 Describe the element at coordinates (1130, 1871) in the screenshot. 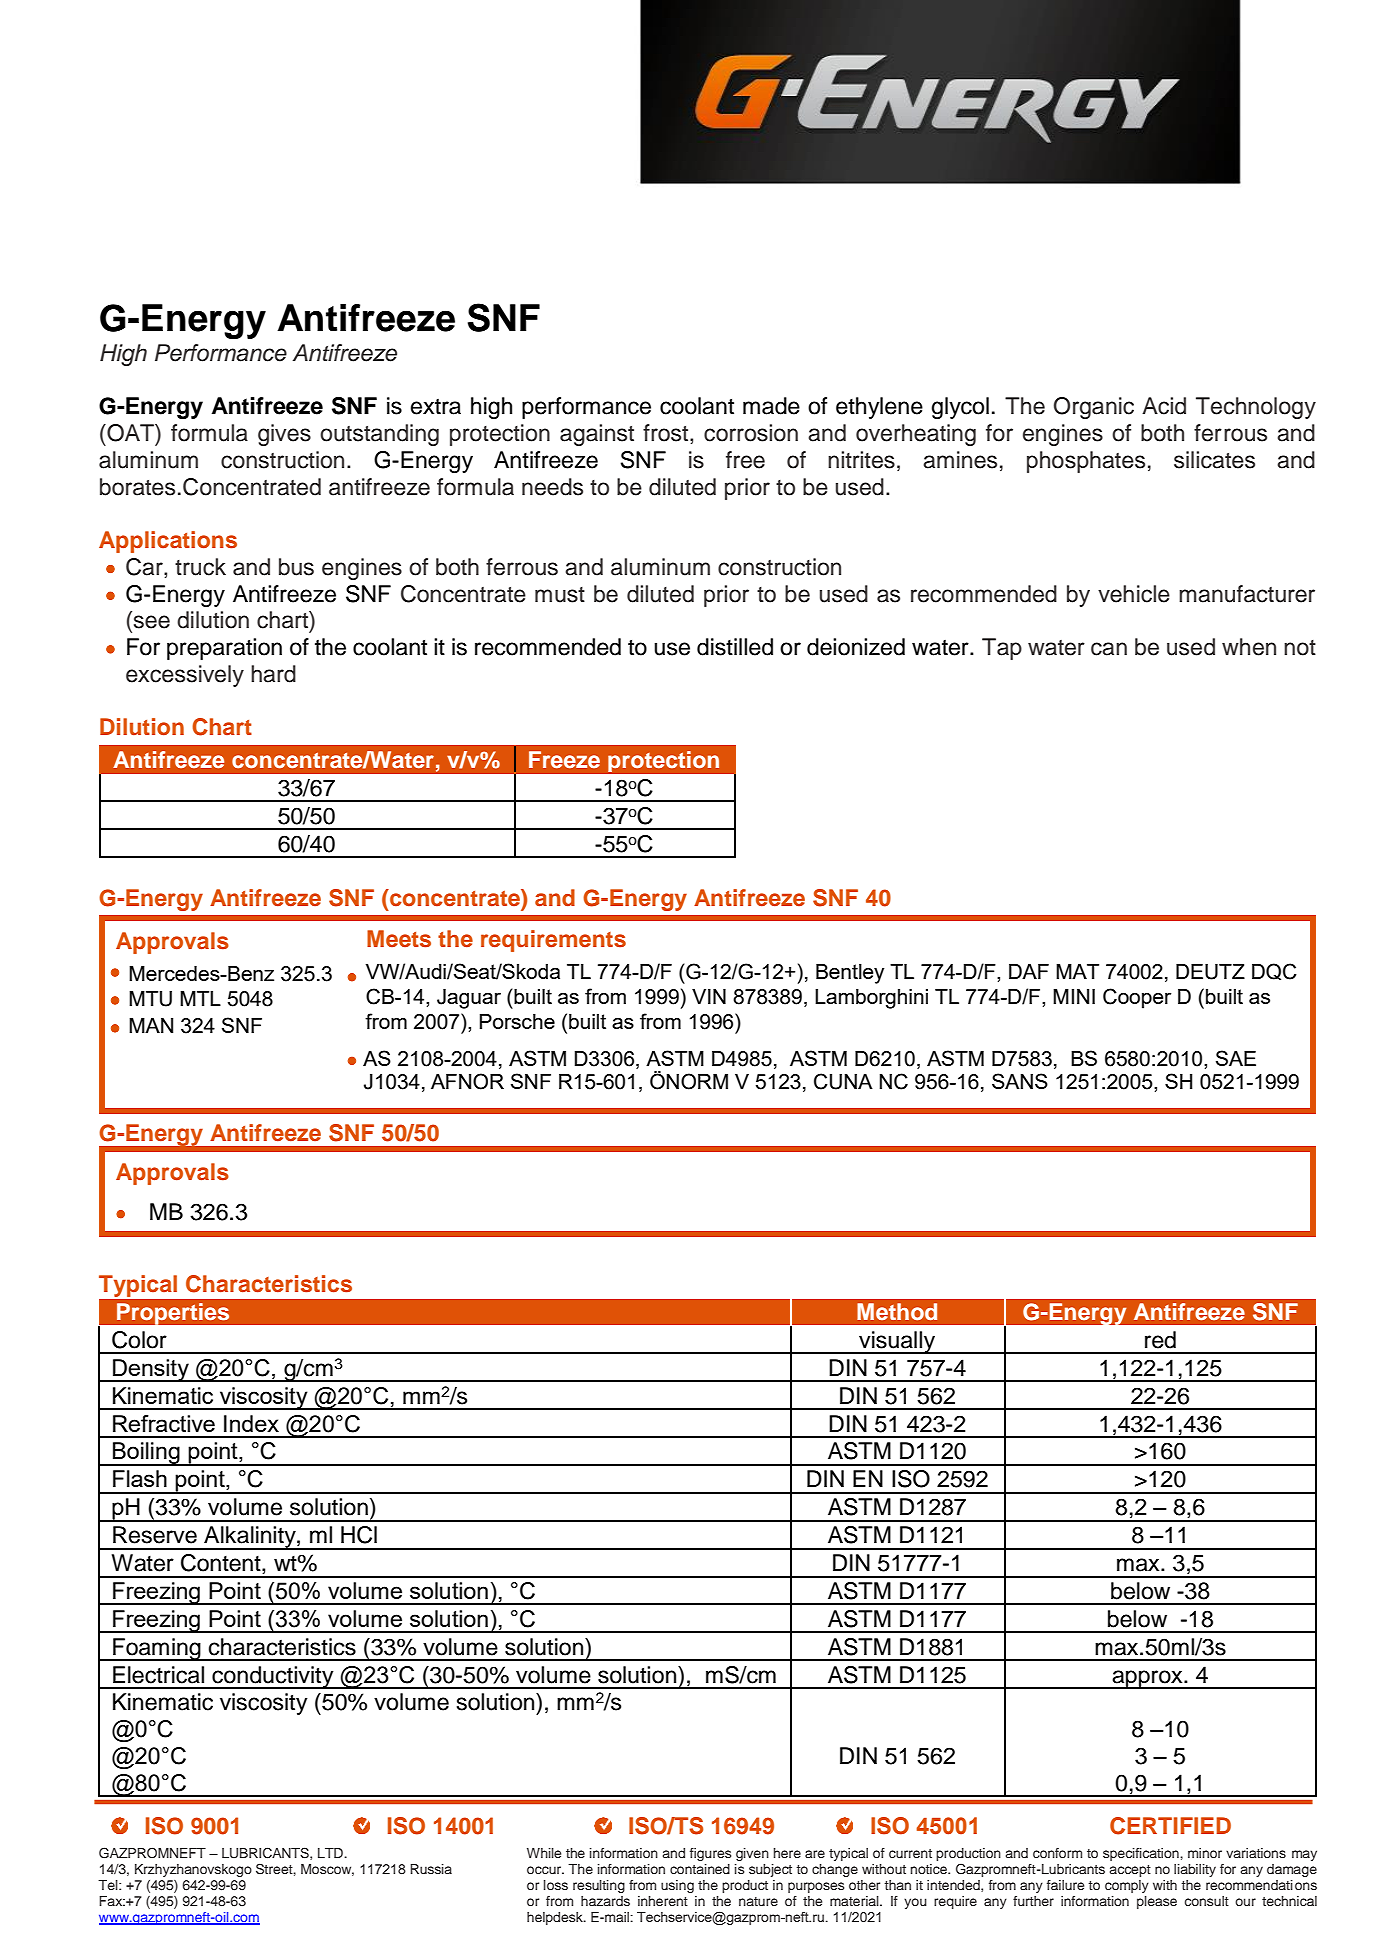

I see `accept` at that location.
